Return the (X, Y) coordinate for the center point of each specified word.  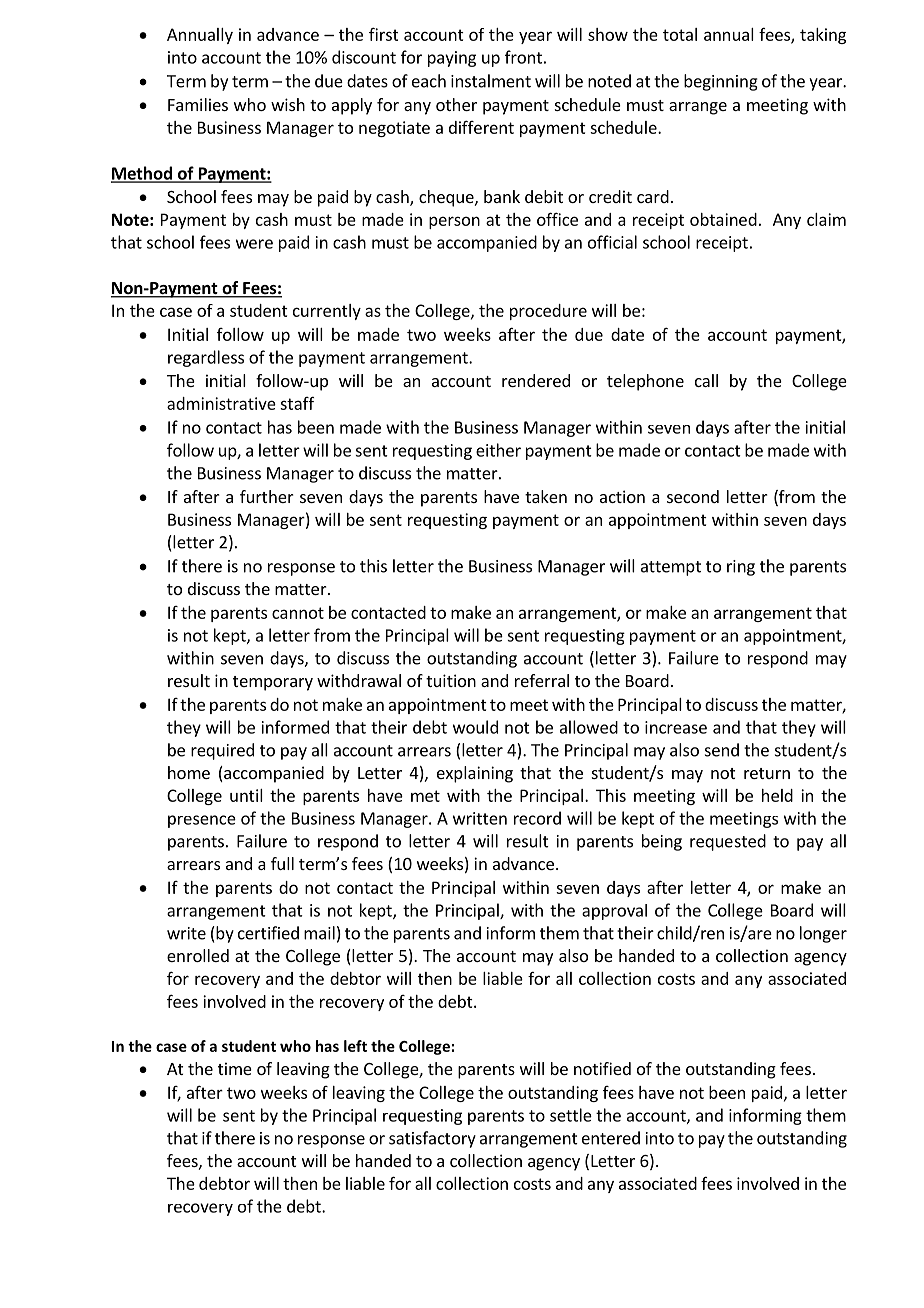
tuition (451, 680)
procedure (548, 312)
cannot (298, 613)
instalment (491, 81)
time (235, 1068)
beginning (721, 82)
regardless (206, 358)
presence (202, 821)
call (706, 380)
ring (741, 568)
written (480, 818)
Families (198, 104)
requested (728, 842)
